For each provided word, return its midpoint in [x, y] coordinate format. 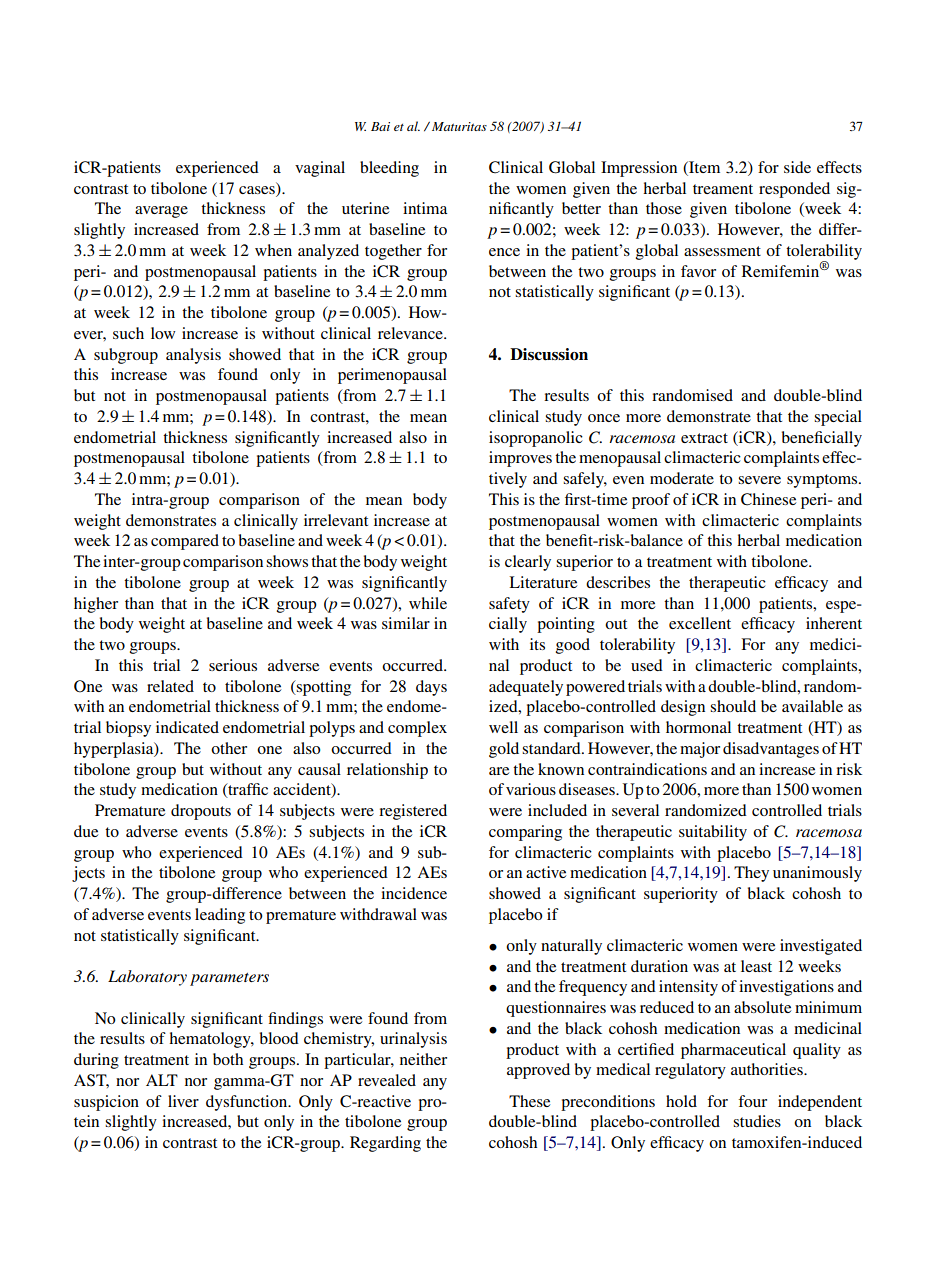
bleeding [389, 169]
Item [703, 167]
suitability [713, 833]
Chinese [768, 499]
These [529, 1101]
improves [520, 459]
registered [413, 812]
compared [185, 542]
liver [183, 1101]
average [161, 212]
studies [757, 1121]
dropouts [201, 812]
